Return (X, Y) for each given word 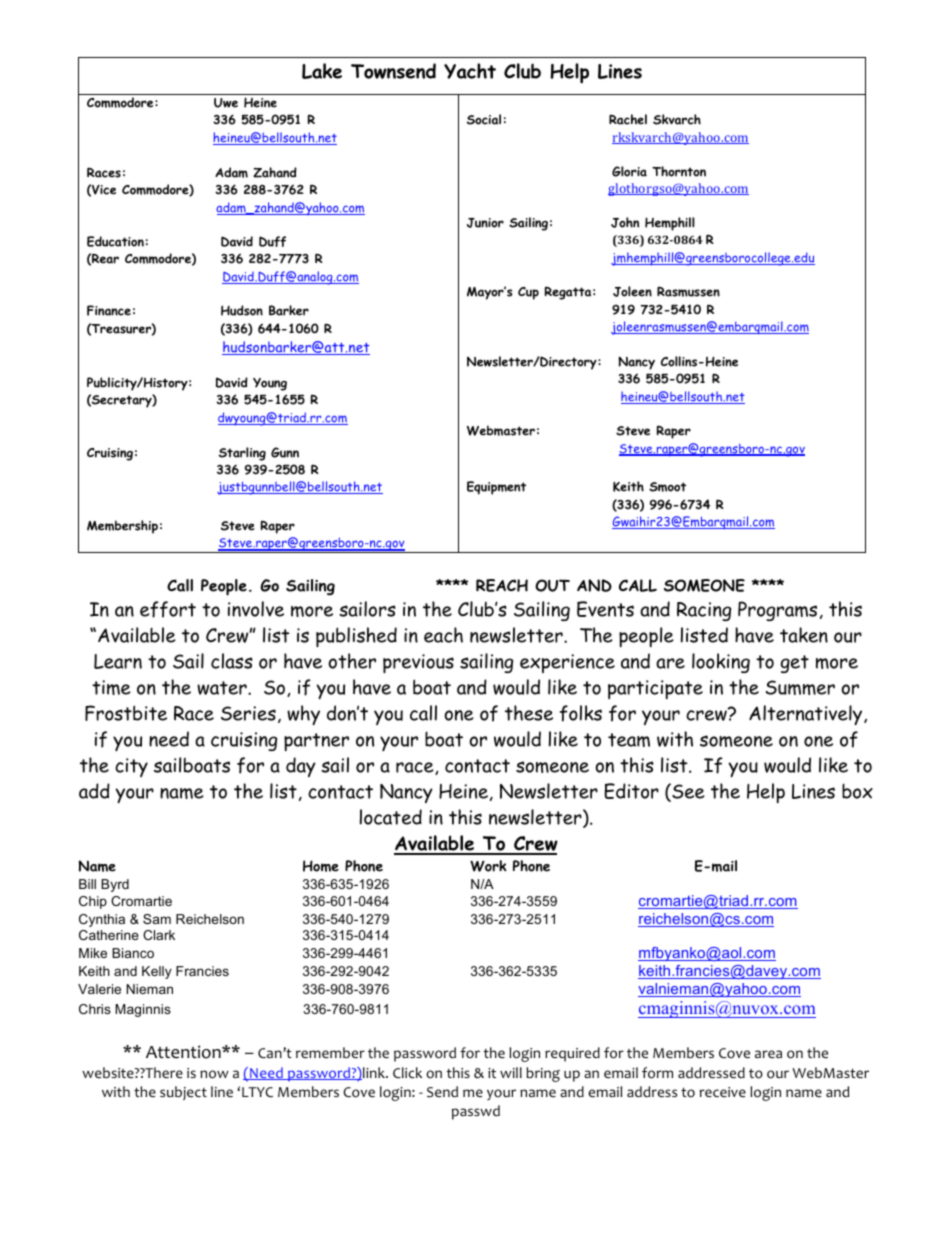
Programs (777, 611)
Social (484, 119)
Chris (95, 1009)
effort (168, 609)
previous (418, 664)
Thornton (679, 171)
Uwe (226, 103)
